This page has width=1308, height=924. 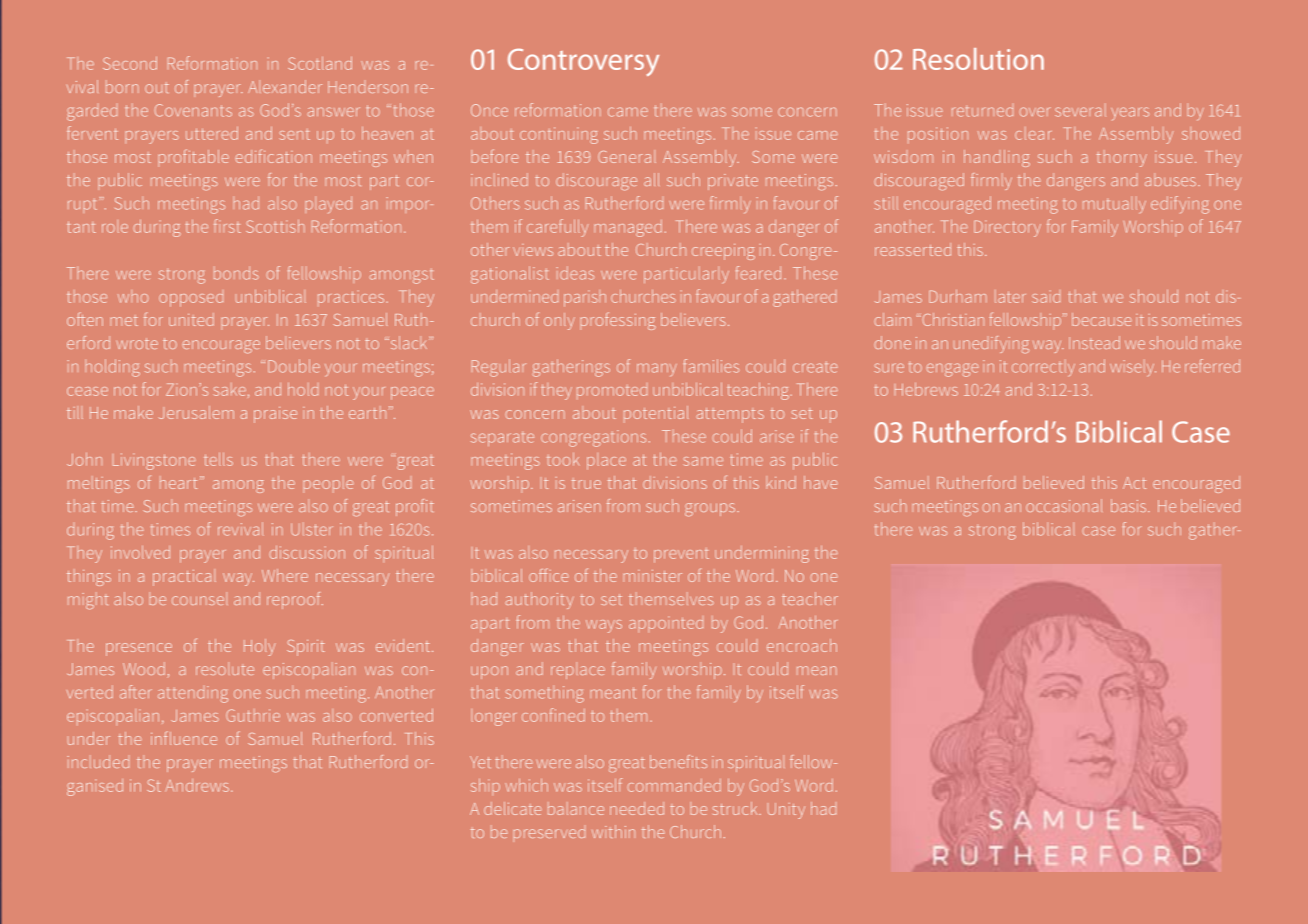 What do you see at coordinates (559, 135) in the page?
I see `continuing` at bounding box center [559, 135].
